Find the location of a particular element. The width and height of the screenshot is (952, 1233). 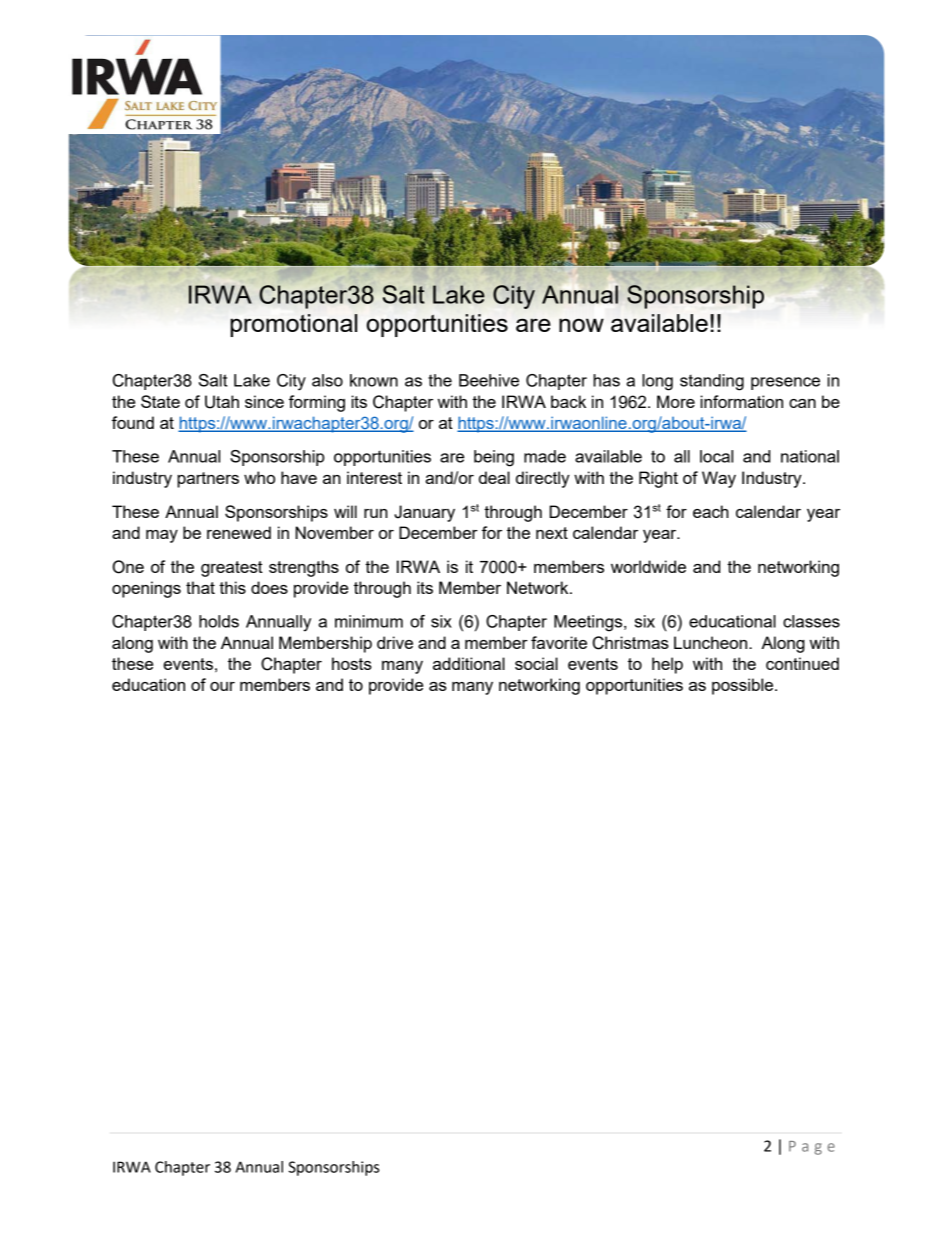

additional is located at coordinates (469, 663).
